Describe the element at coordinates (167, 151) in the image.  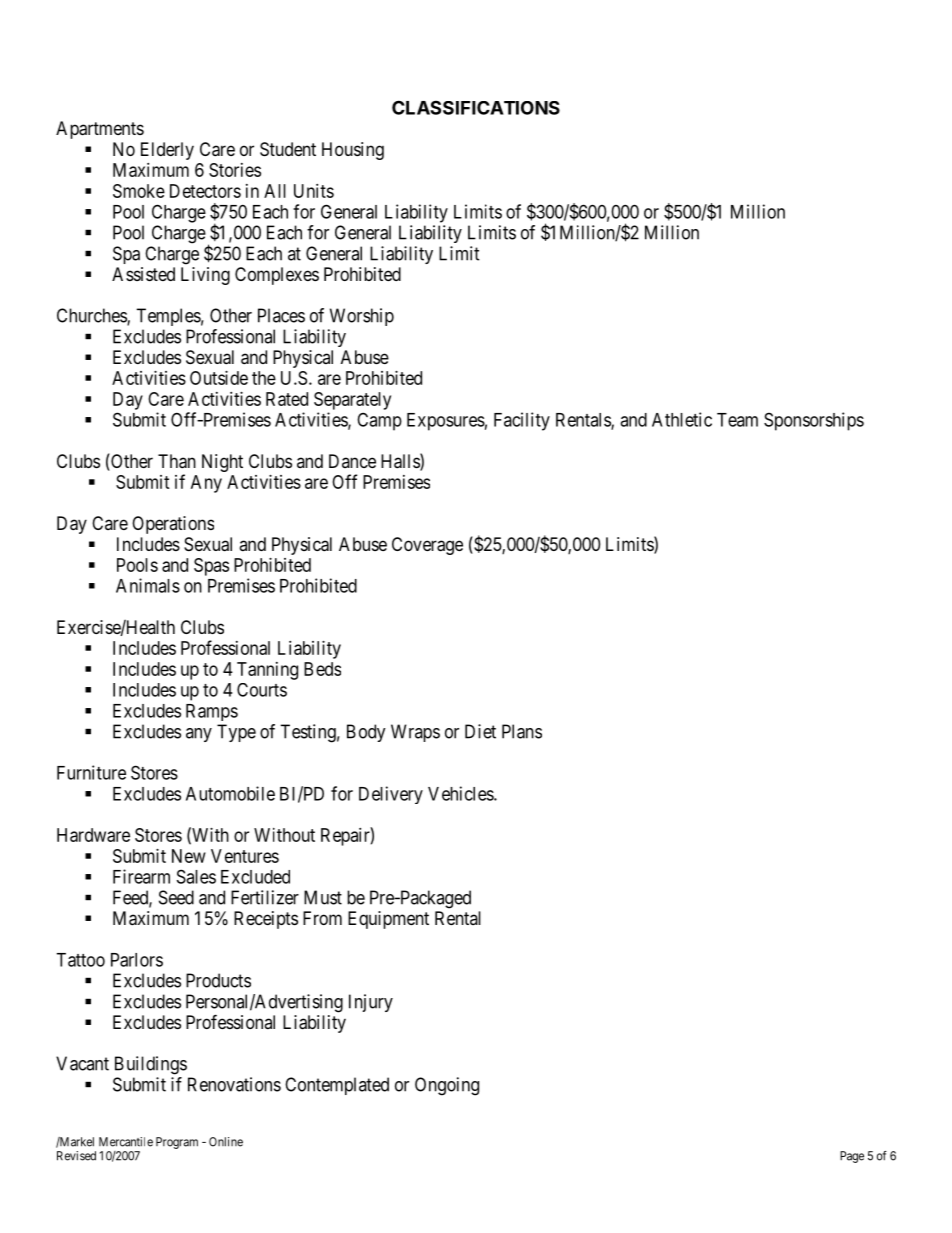
I see `Elderly` at that location.
